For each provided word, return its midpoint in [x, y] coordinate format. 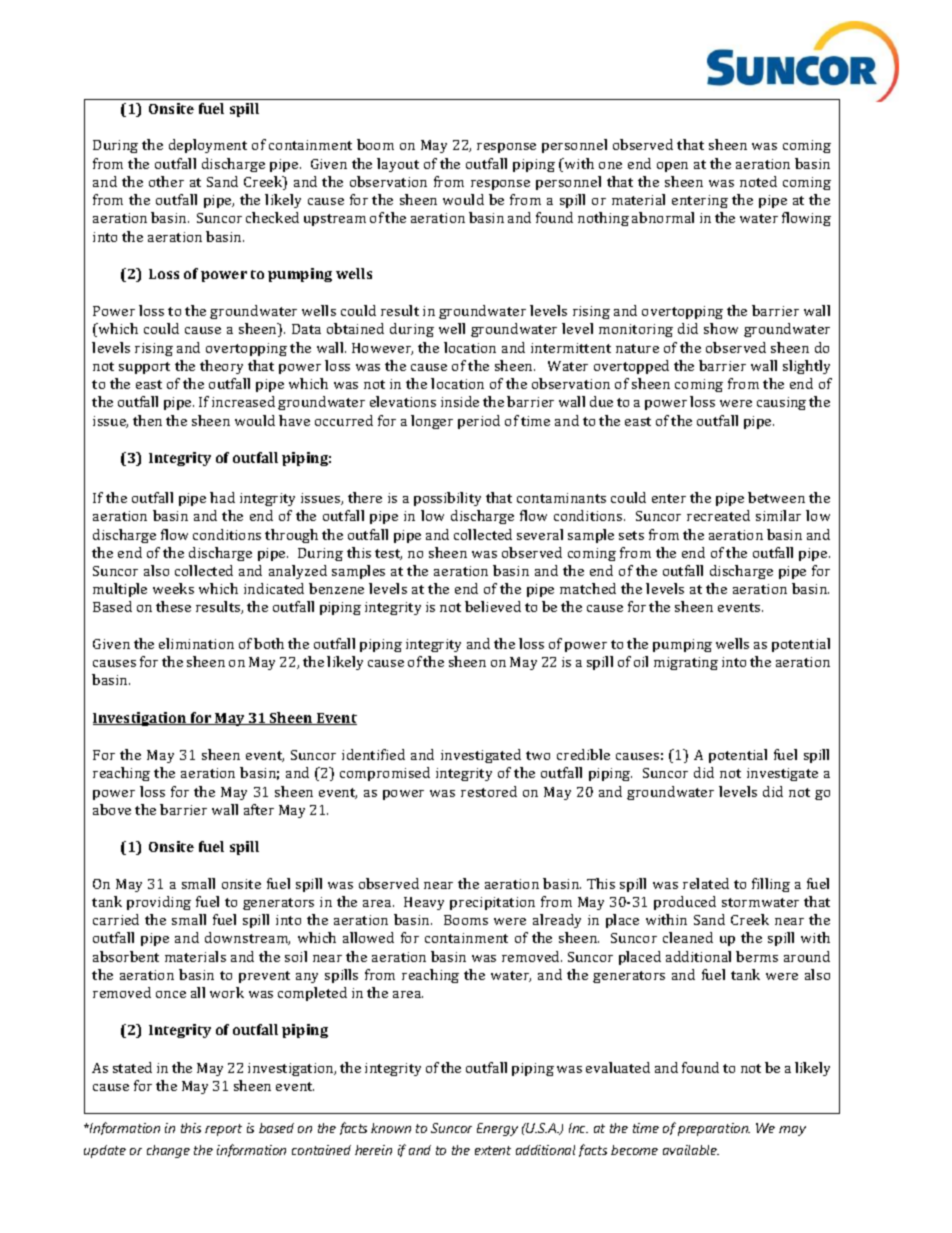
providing [159, 903]
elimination [196, 643]
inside [460, 401]
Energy [497, 1129]
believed [493, 606]
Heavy [424, 903]
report [223, 1130]
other [166, 181]
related [706, 883]
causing [781, 403]
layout [398, 165]
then [147, 420]
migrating [686, 663]
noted [758, 181]
